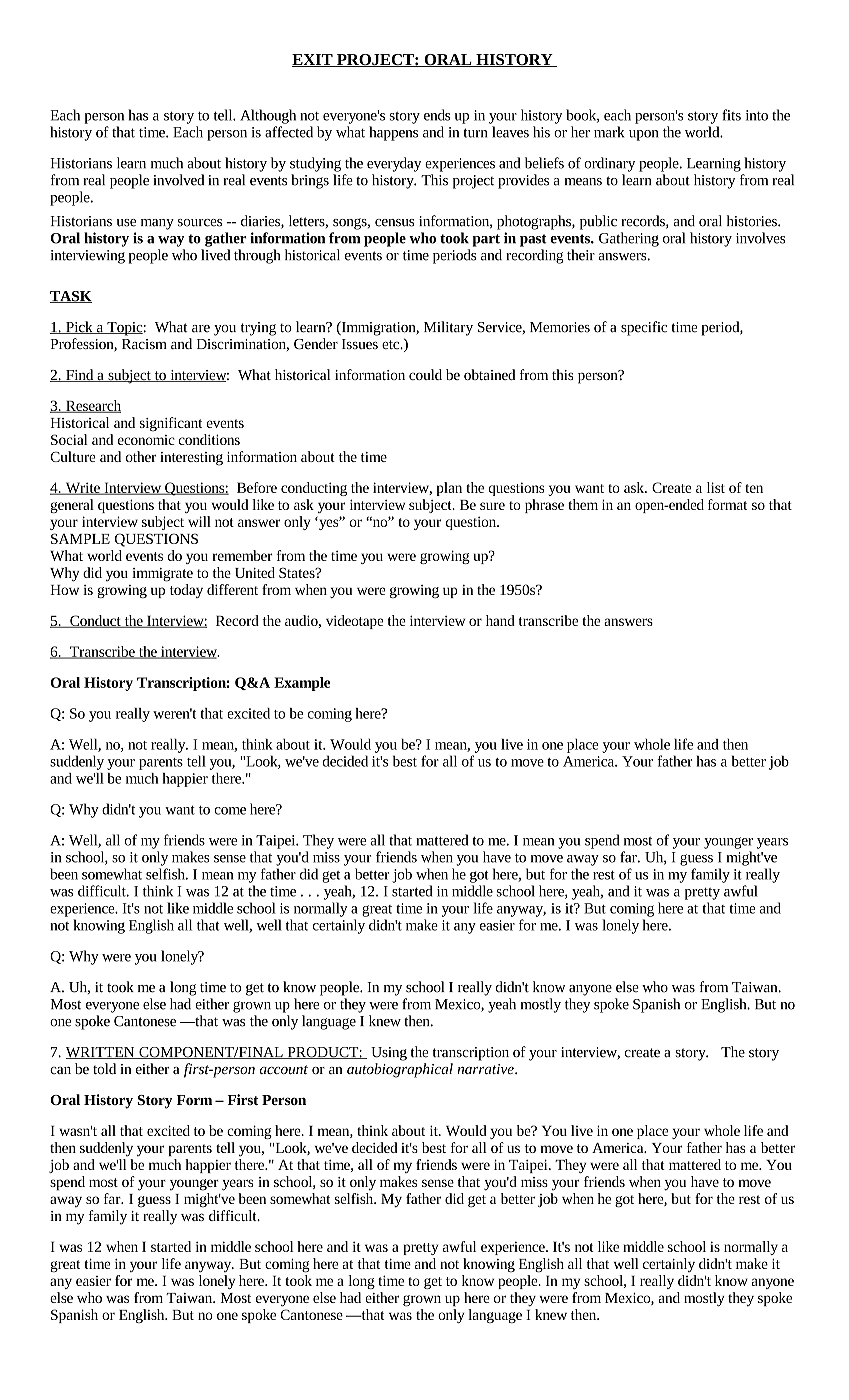  I want to click on fits, so click(731, 115).
